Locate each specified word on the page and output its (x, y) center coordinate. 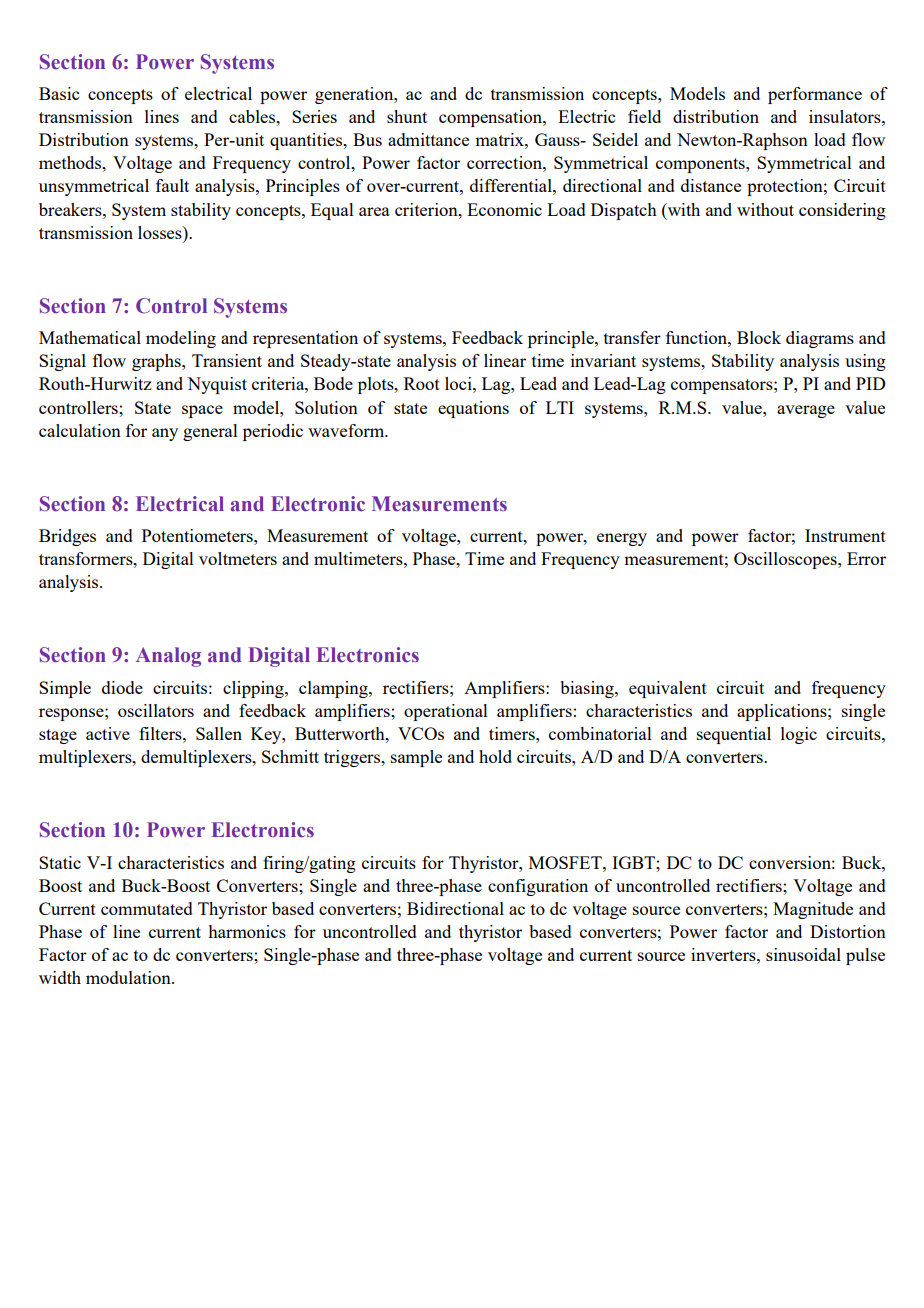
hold (495, 756)
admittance (428, 139)
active (108, 733)
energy (622, 539)
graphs (157, 362)
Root (422, 383)
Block (759, 337)
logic (799, 735)
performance (815, 95)
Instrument (845, 535)
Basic (59, 93)
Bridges (67, 537)
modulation (129, 977)
